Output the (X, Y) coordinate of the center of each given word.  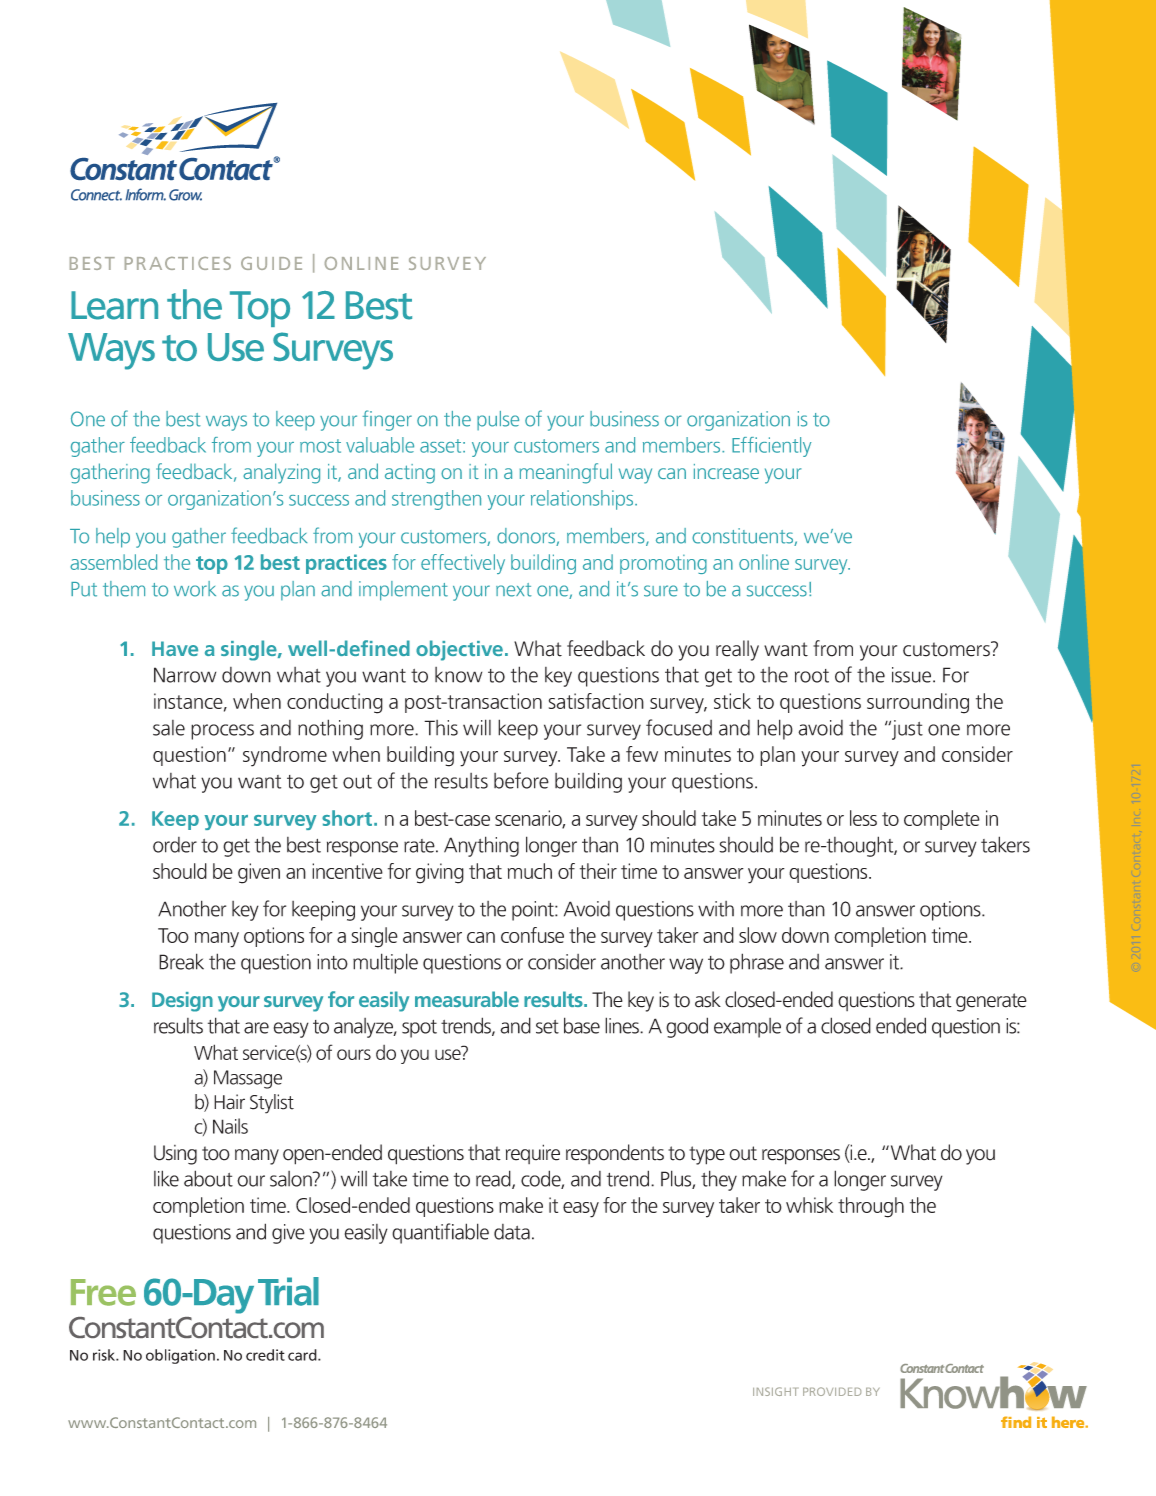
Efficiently (772, 447)
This (441, 728)
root (812, 676)
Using (175, 1155)
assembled (113, 562)
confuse (532, 935)
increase (726, 471)
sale (169, 728)
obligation (180, 1356)
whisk (809, 1205)
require (533, 1154)
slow (758, 935)
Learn (114, 305)
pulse (498, 421)
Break (181, 961)
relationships (583, 500)
